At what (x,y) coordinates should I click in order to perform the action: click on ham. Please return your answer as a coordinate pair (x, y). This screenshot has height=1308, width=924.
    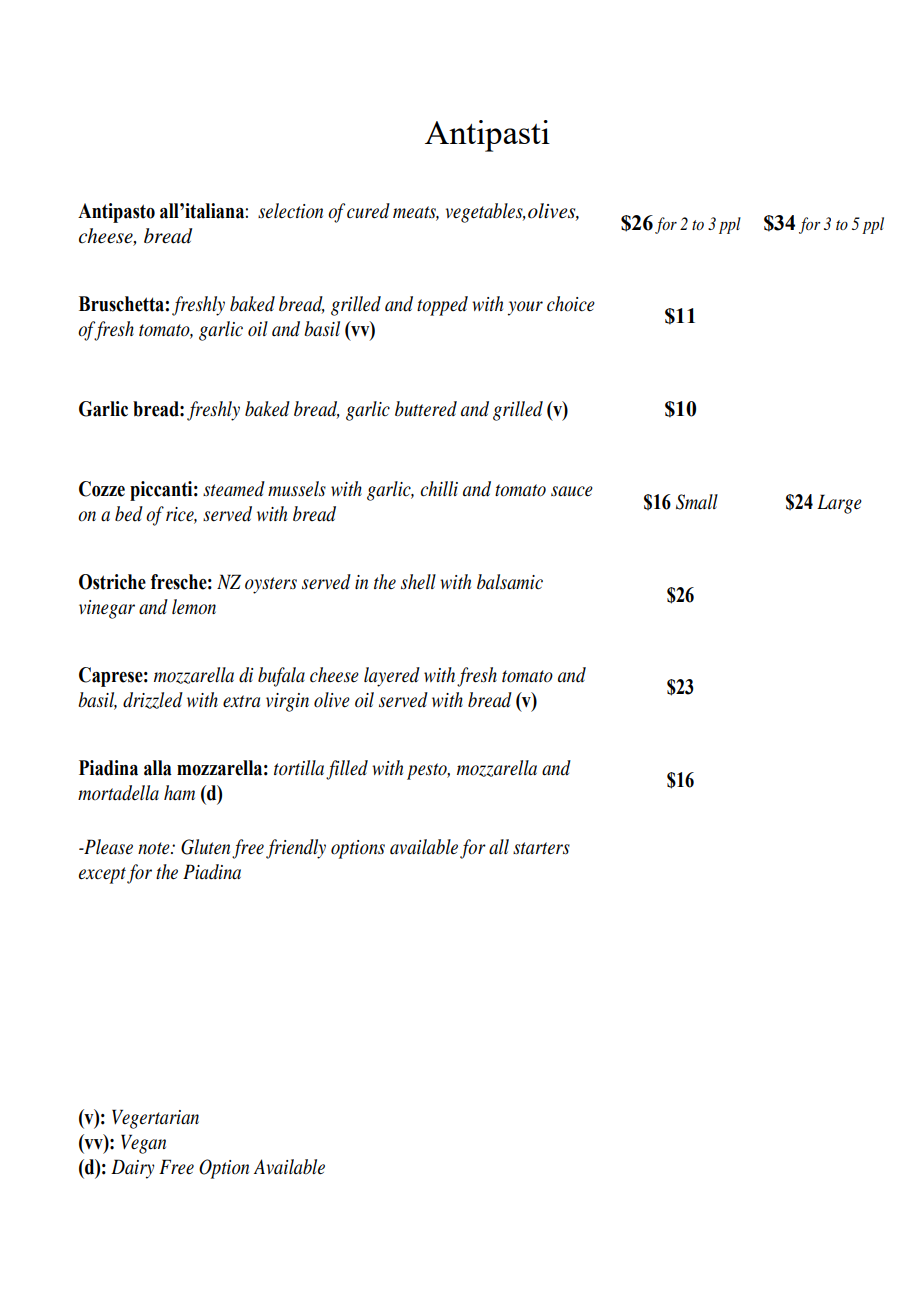
    Looking at the image, I should click on (179, 792).
